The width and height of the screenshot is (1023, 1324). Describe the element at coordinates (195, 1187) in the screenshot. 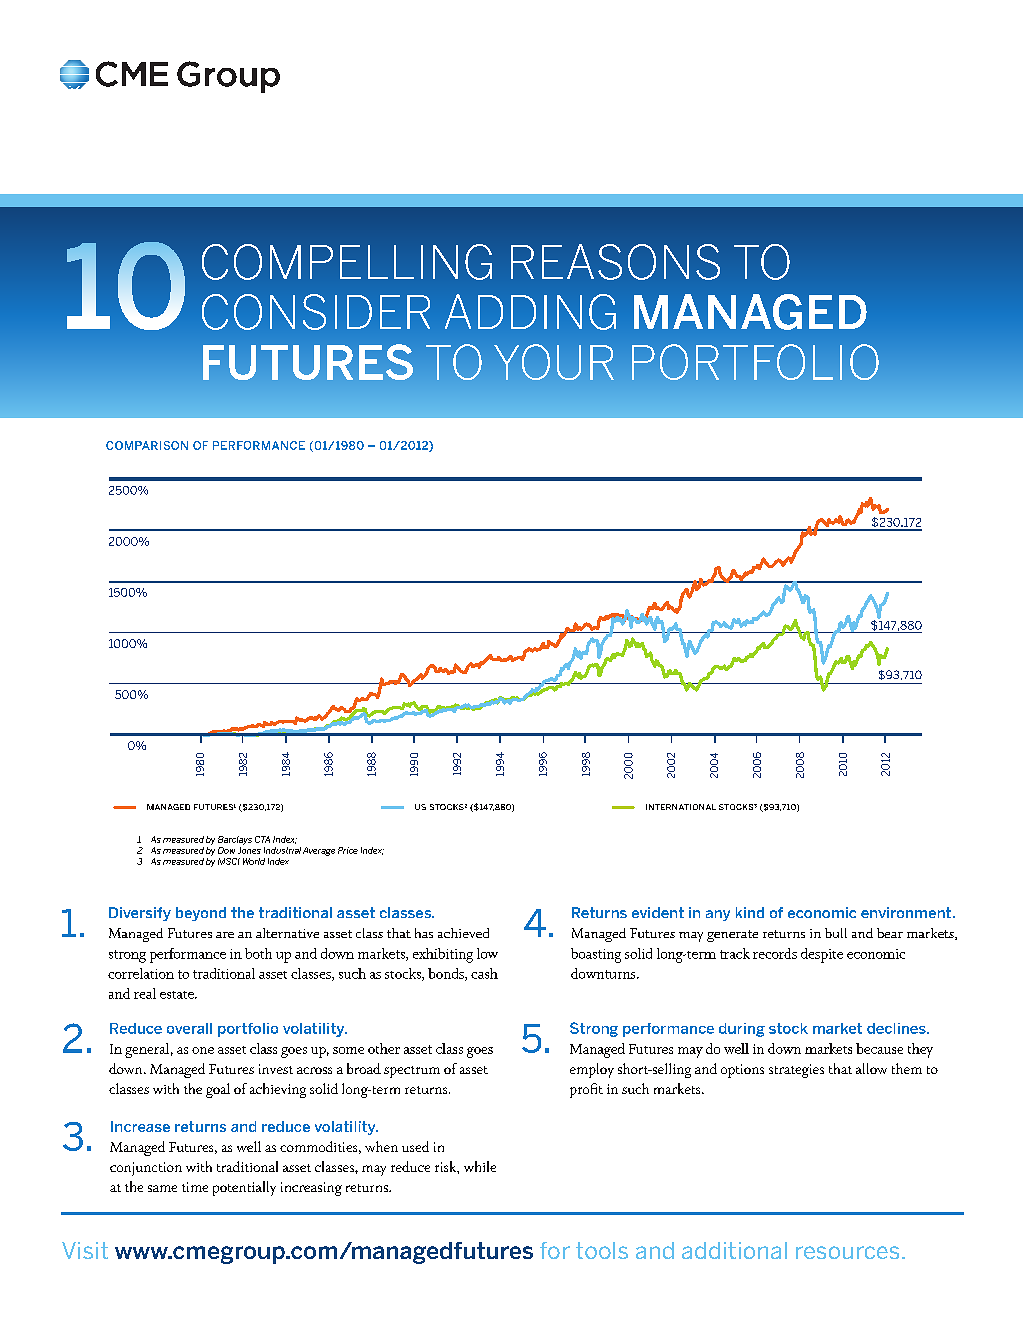

I see `time` at that location.
